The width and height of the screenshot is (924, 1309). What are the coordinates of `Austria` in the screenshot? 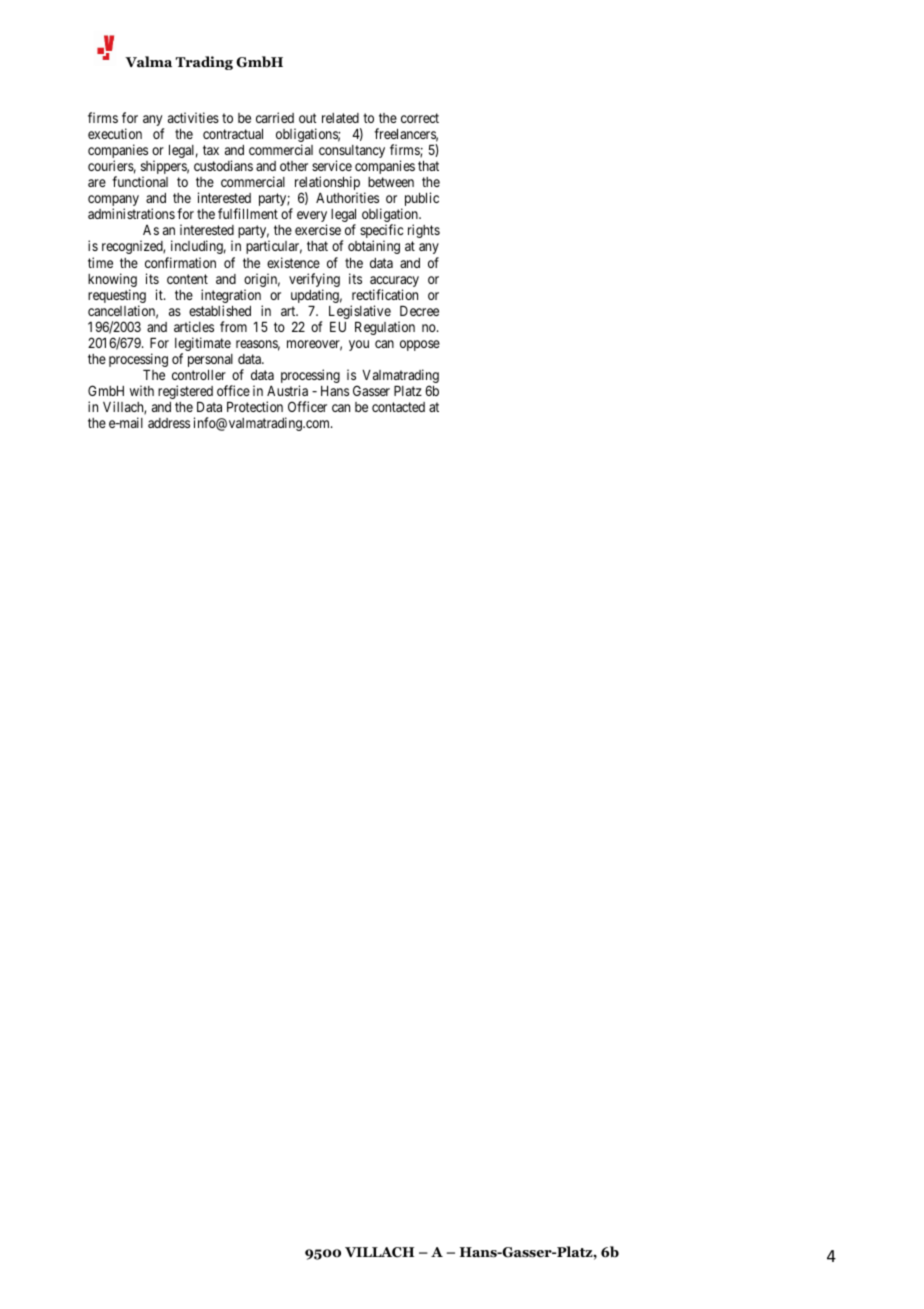 It's located at (287, 390).
